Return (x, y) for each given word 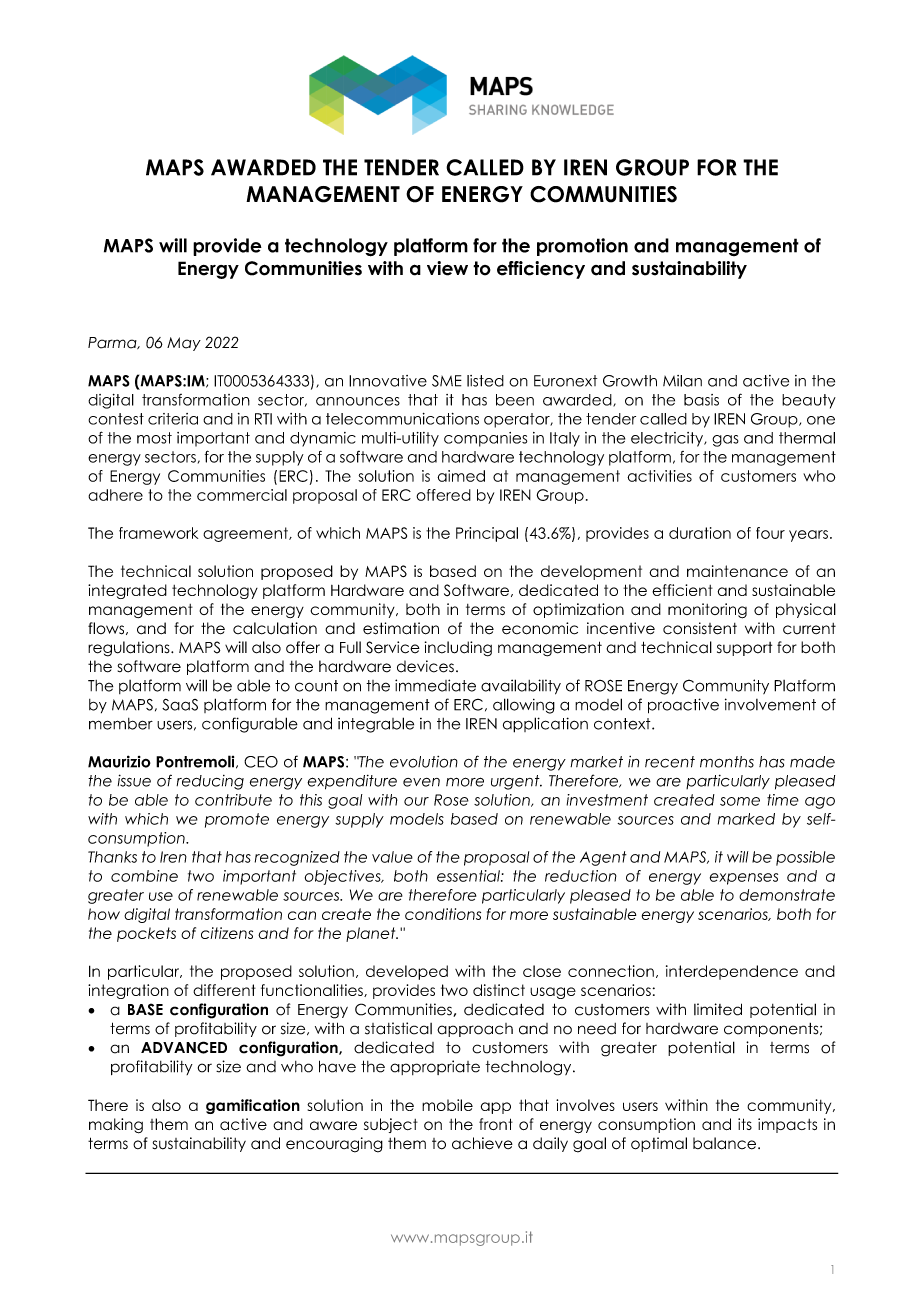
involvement (770, 704)
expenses (744, 879)
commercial (242, 495)
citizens (227, 933)
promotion (582, 247)
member (121, 724)
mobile (447, 1105)
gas (725, 441)
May (184, 344)
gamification (253, 1106)
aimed (461, 476)
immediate (435, 685)
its (745, 1124)
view (447, 268)
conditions (443, 914)
